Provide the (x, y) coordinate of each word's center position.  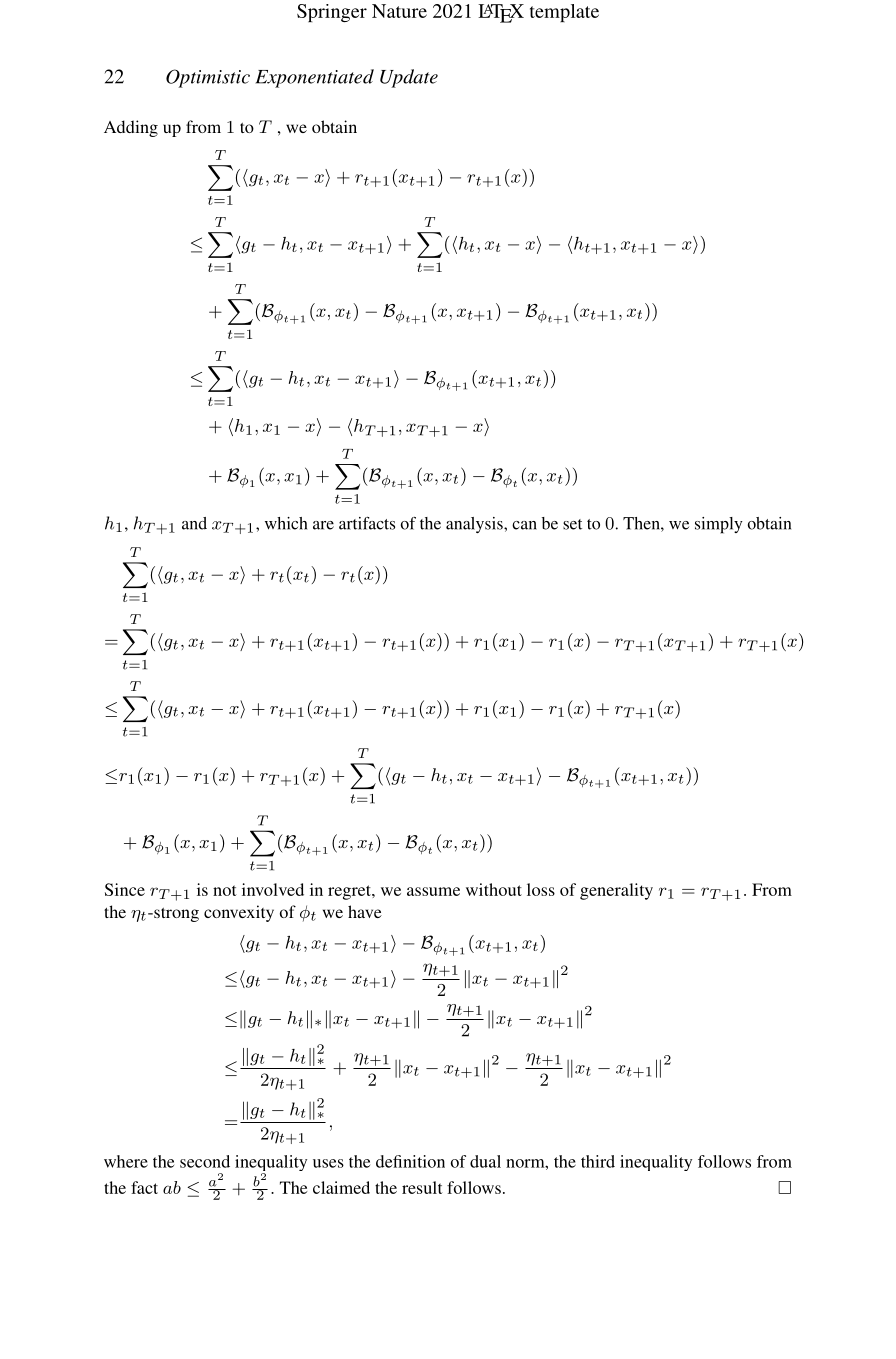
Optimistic (208, 78)
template (564, 13)
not (225, 890)
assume (433, 891)
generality (616, 891)
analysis (475, 525)
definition (410, 1161)
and (194, 523)
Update (409, 78)
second (205, 1161)
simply (719, 525)
